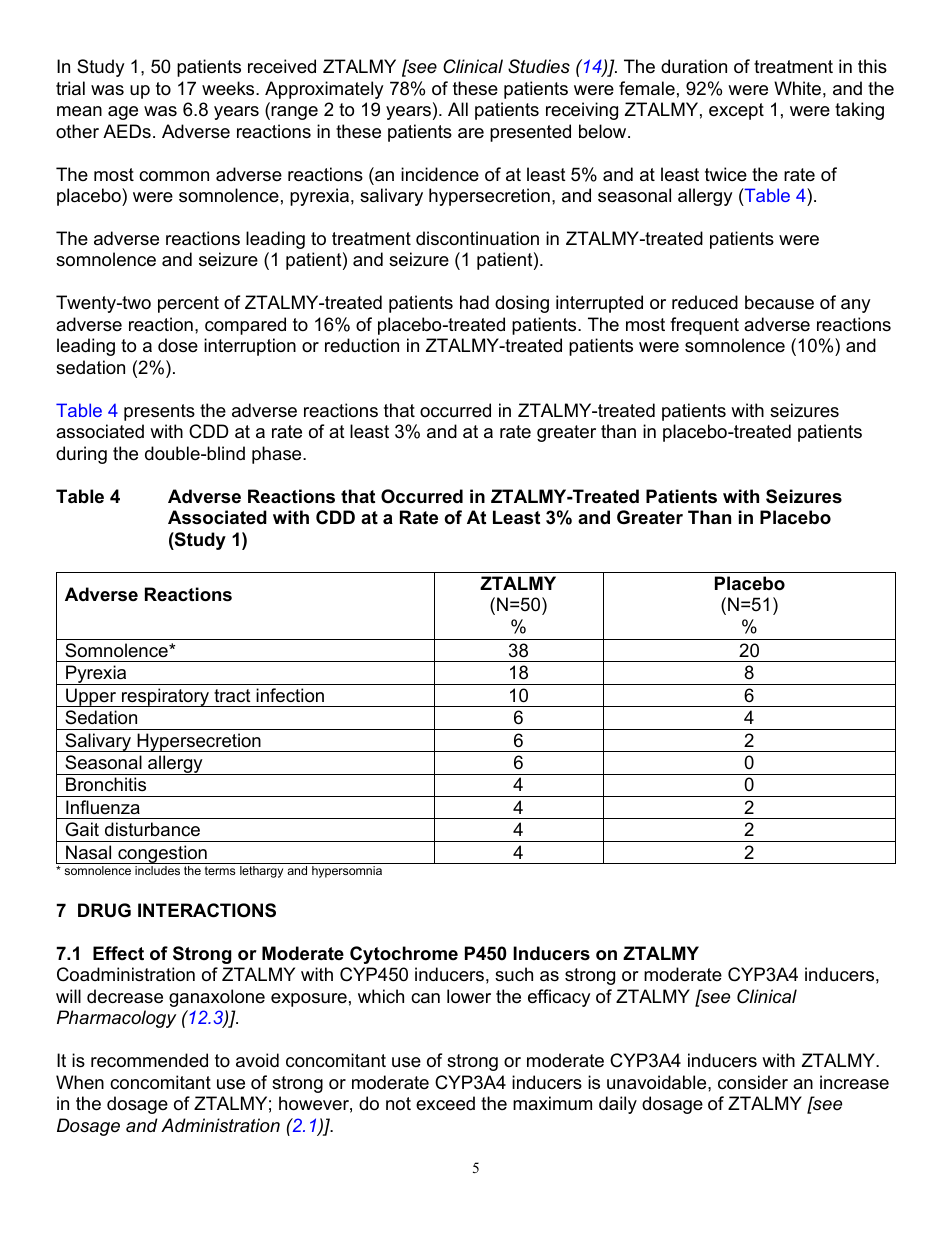  Describe the element at coordinates (347, 872) in the image. I see `hypersomnia` at that location.
